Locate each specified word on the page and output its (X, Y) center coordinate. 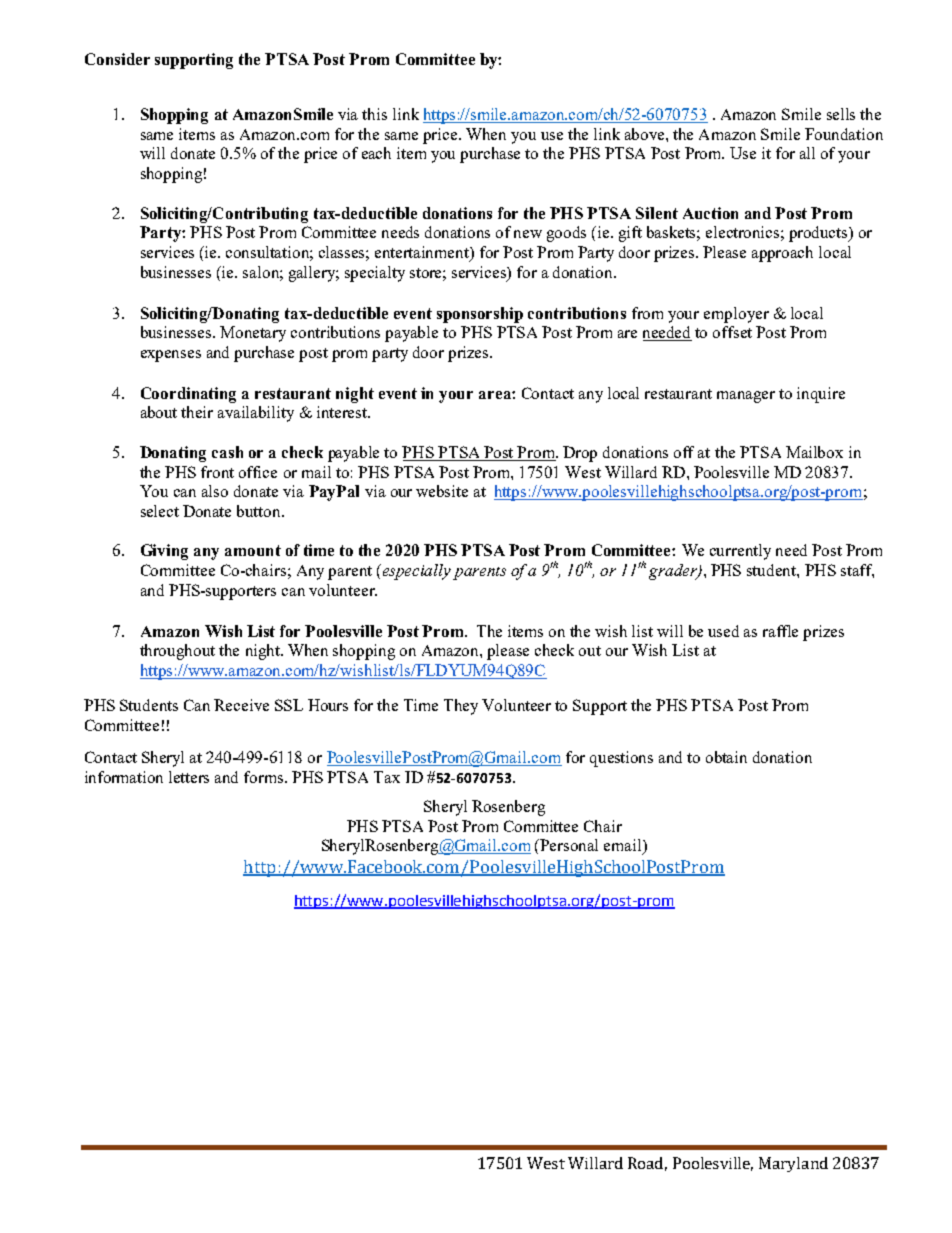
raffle (780, 631)
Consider (117, 59)
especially (417, 572)
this (374, 114)
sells (841, 114)
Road (647, 1164)
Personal (569, 845)
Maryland (793, 1164)
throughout (177, 652)
